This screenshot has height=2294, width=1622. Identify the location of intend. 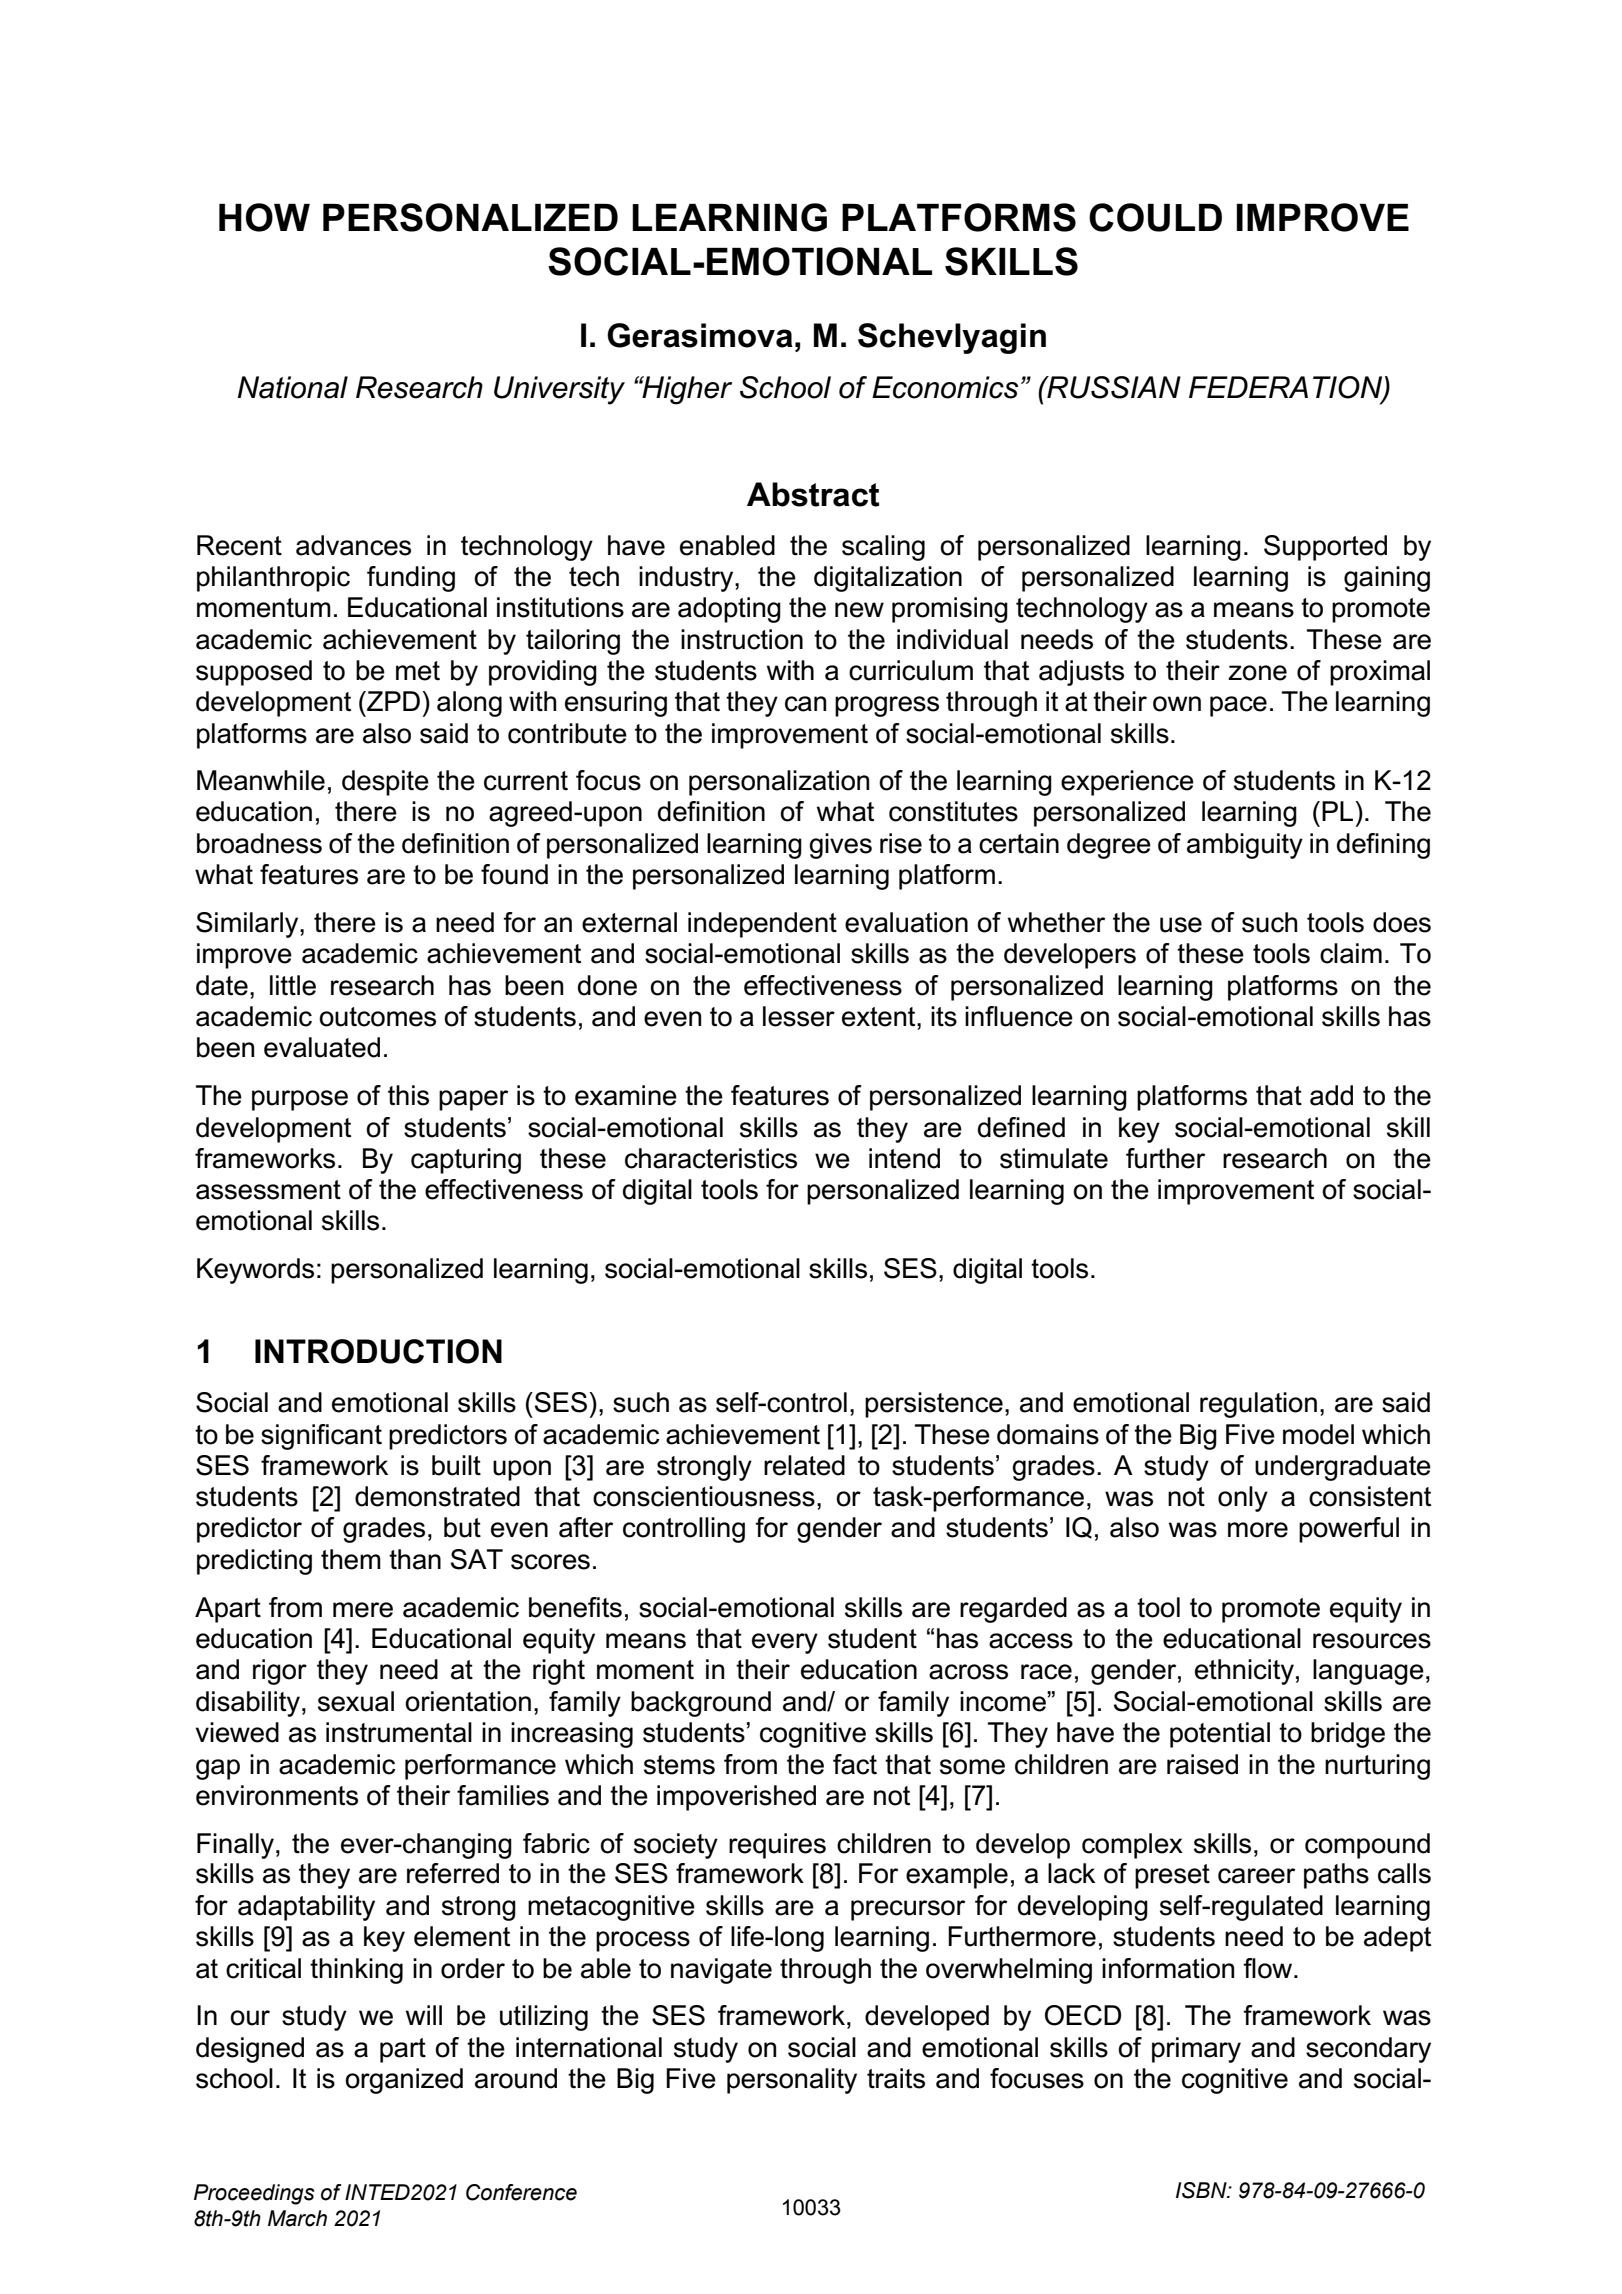
(904, 1158).
